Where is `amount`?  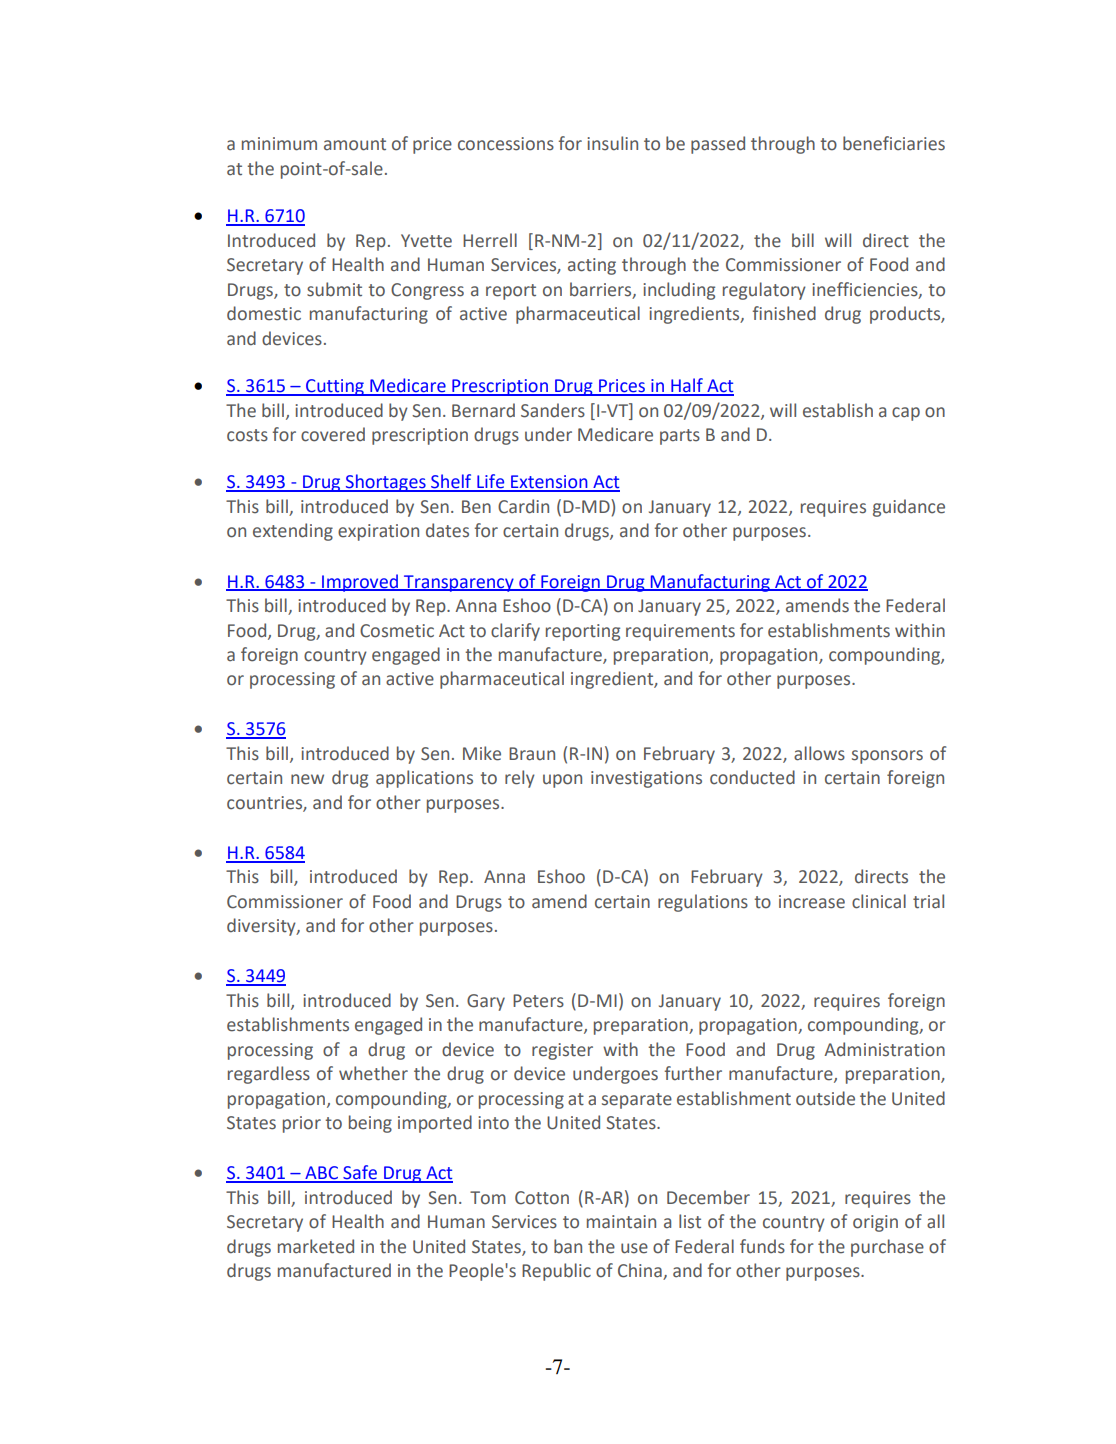
amount is located at coordinates (355, 144).
